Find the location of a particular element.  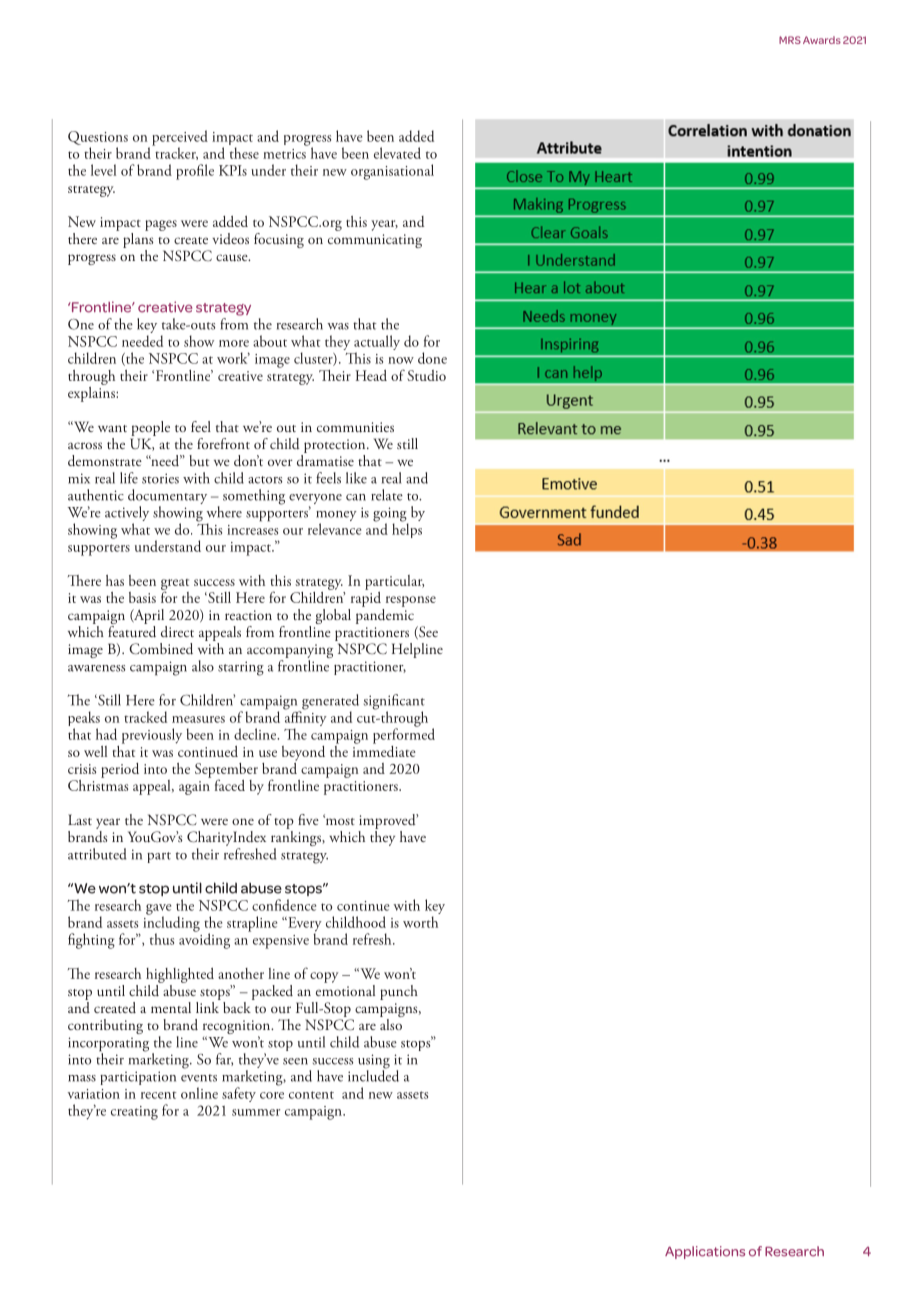

included is located at coordinates (373, 1075).
